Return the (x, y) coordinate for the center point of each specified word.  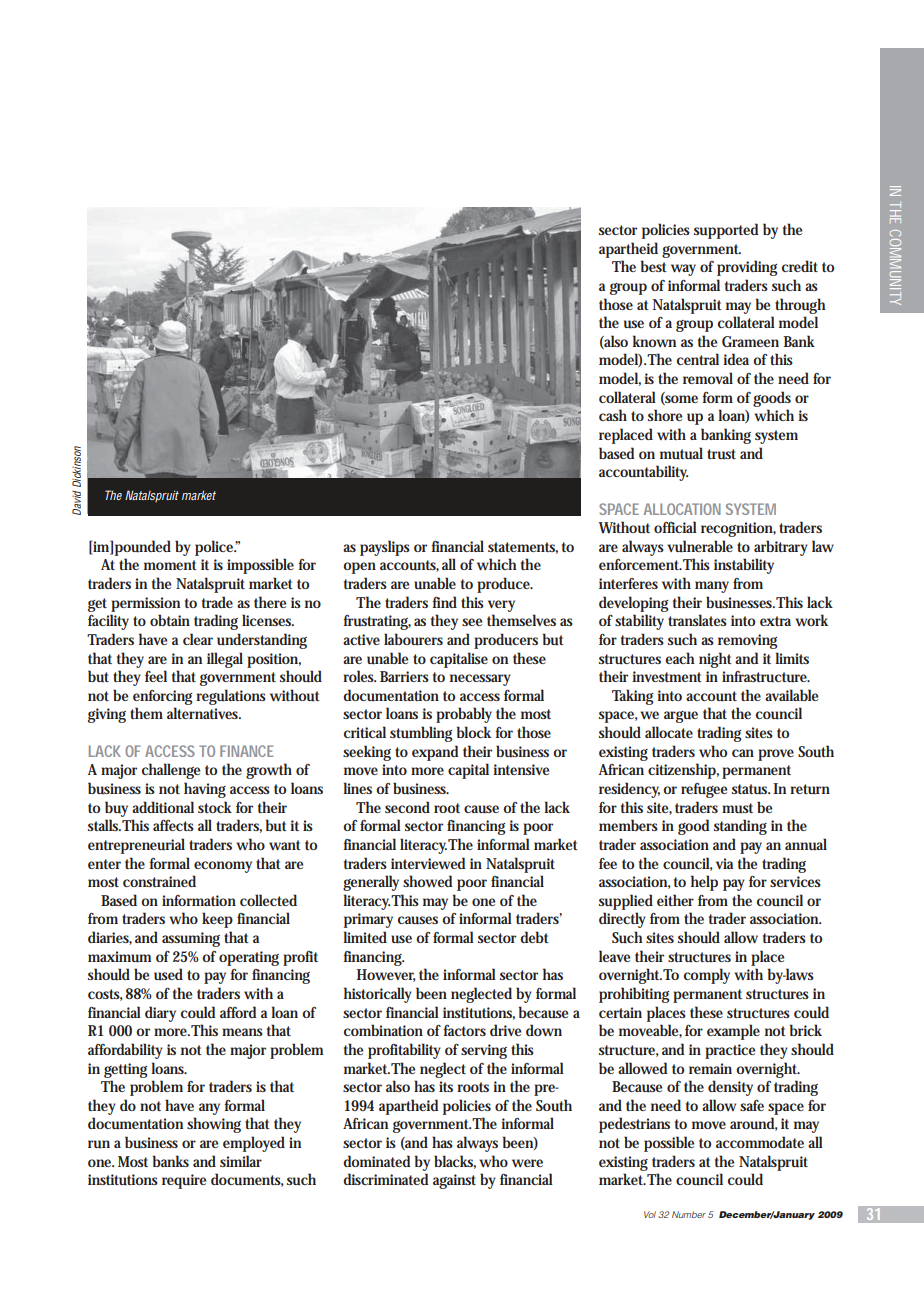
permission (145, 604)
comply (707, 976)
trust (721, 454)
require (184, 1181)
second (407, 807)
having (205, 790)
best (654, 266)
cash (613, 415)
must (737, 808)
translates (697, 620)
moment (170, 565)
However (386, 975)
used (168, 974)
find (444, 602)
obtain (170, 620)
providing (747, 268)
